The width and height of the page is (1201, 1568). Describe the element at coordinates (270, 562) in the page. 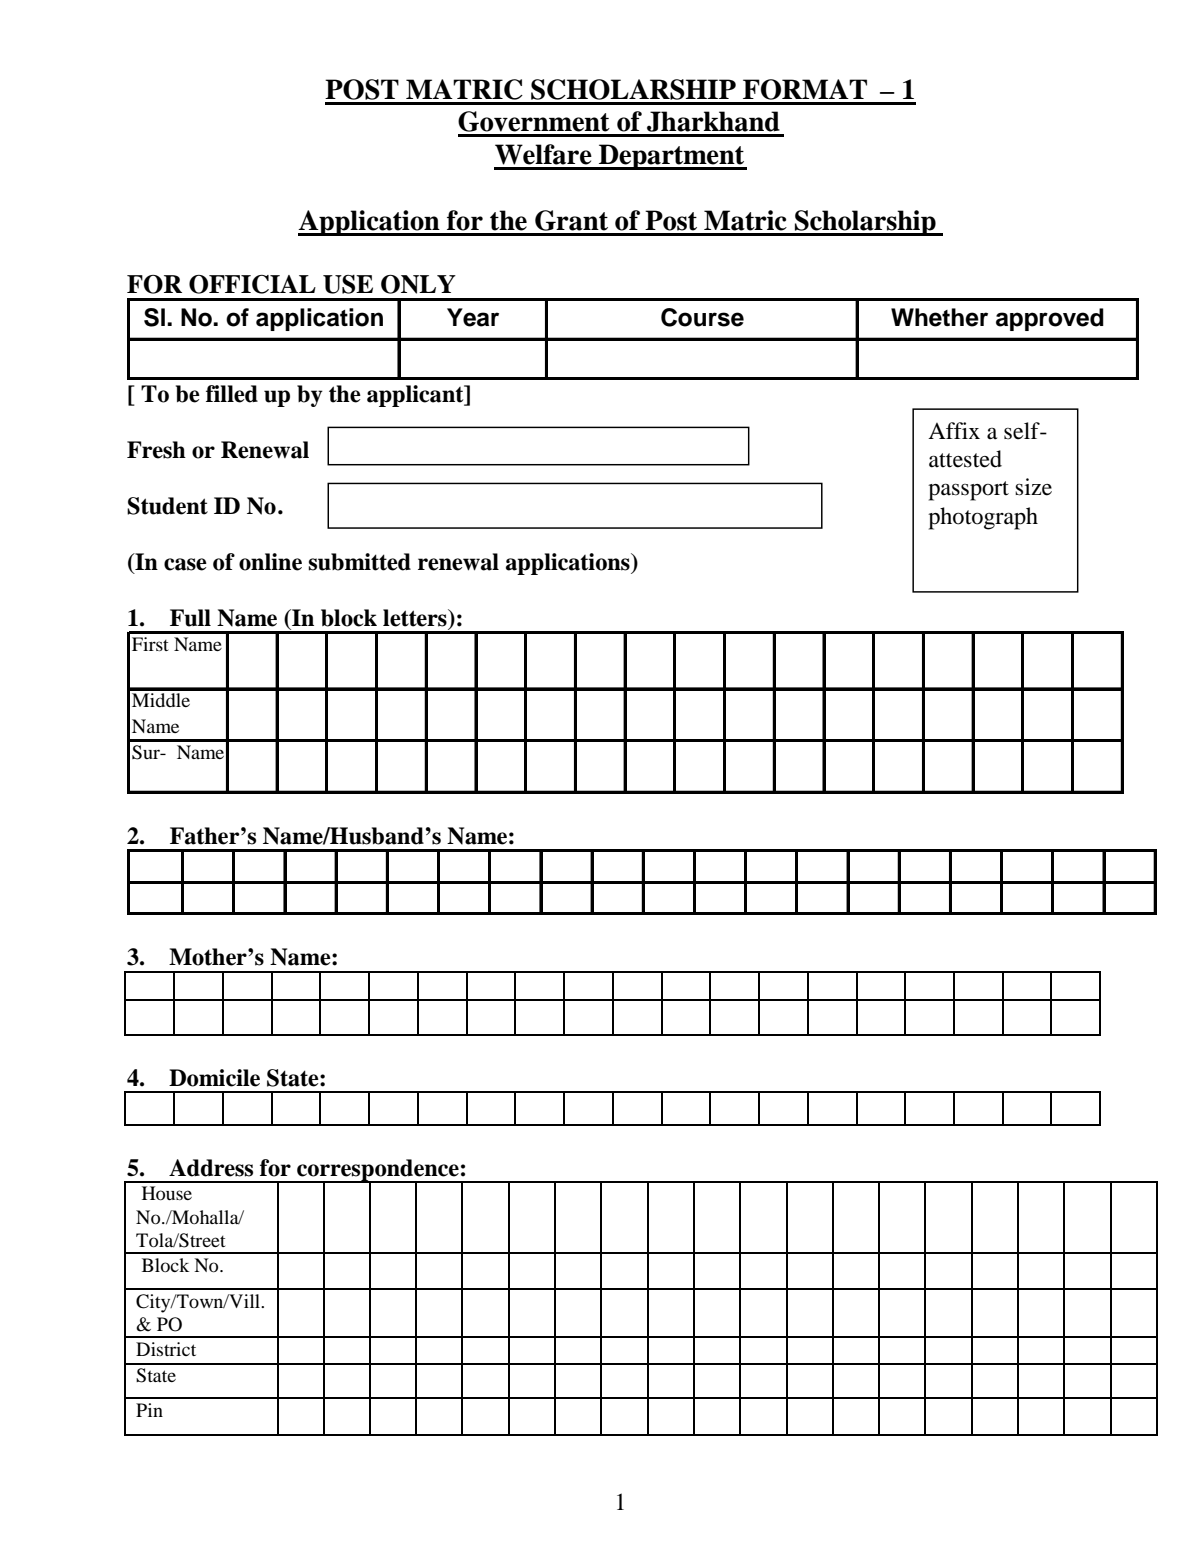

I see `online` at that location.
